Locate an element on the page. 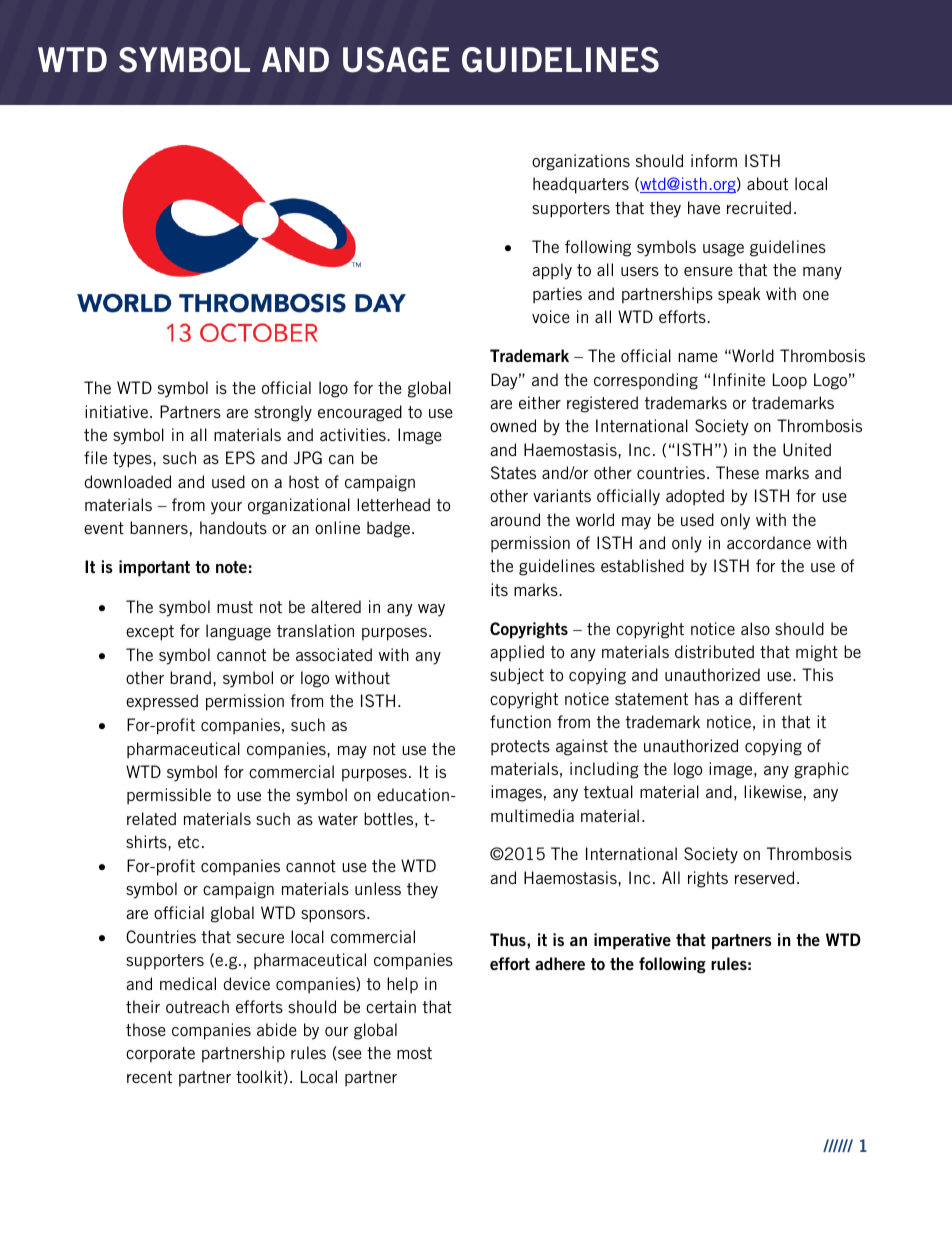 This page has width=952, height=1233. imperative is located at coordinates (632, 941).
